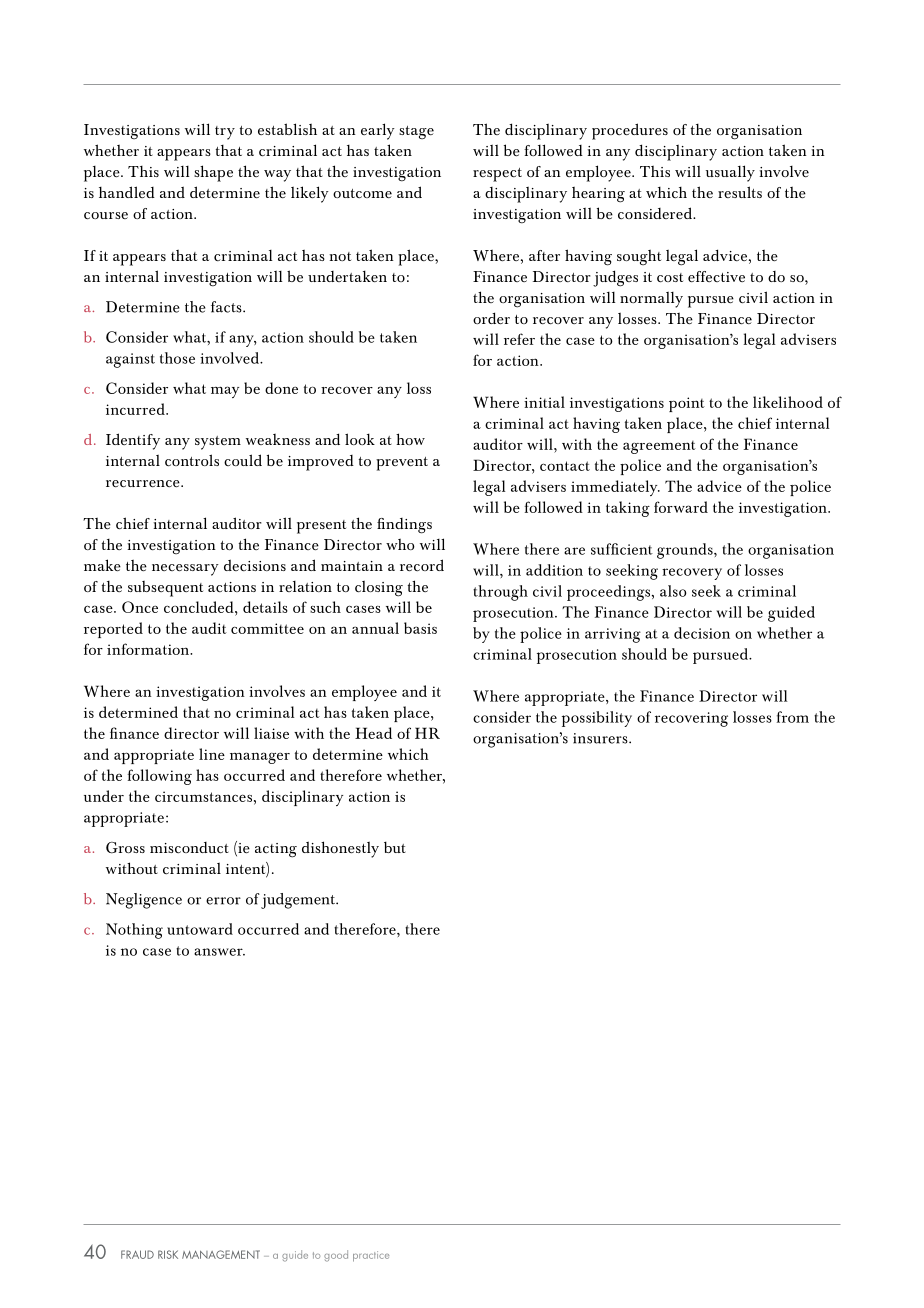 The width and height of the screenshot is (924, 1308). Describe the element at coordinates (410, 439) in the screenshot. I see `how` at that location.
